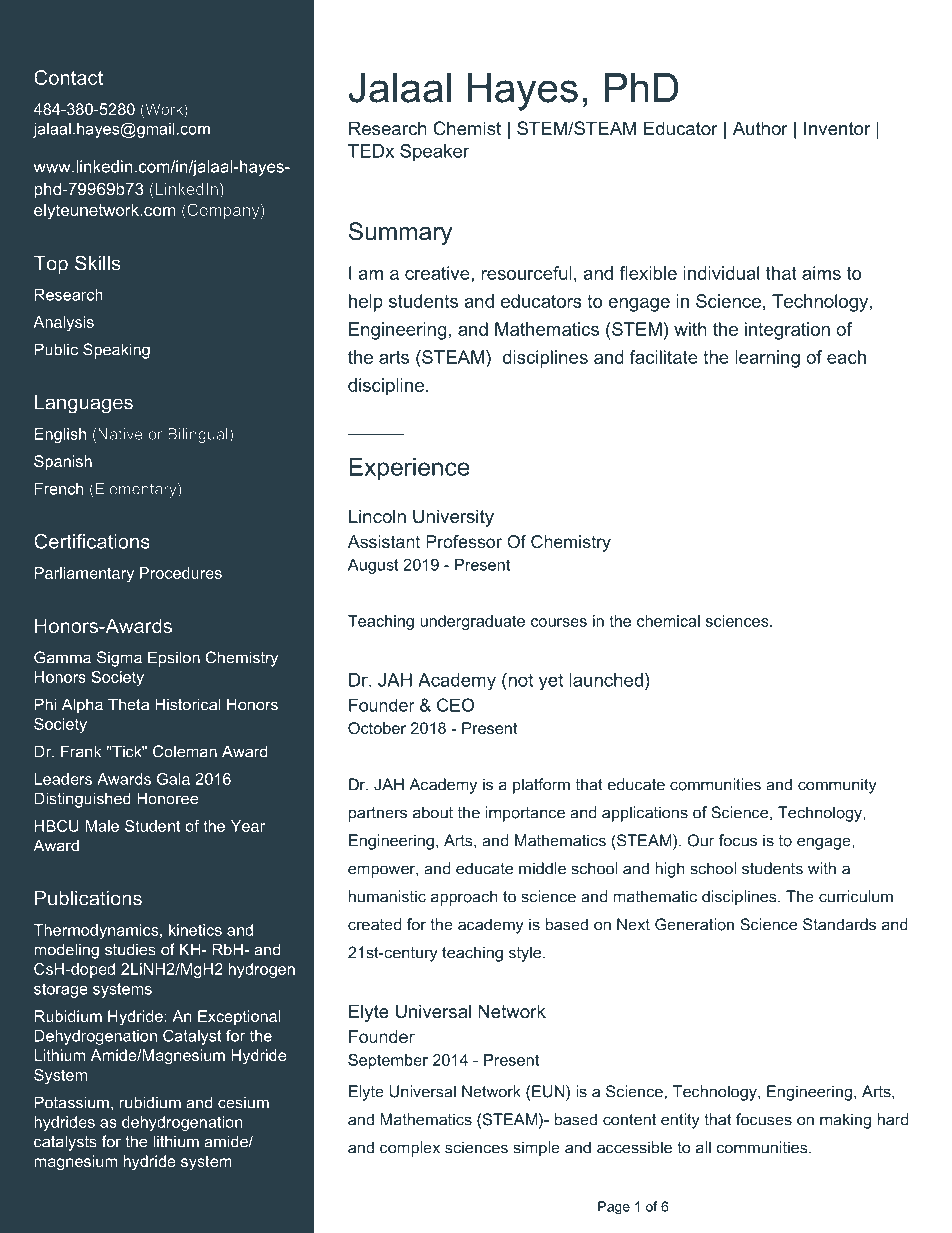 The width and height of the page is (952, 1233). Describe the element at coordinates (668, 621) in the page. I see `chemical` at that location.
